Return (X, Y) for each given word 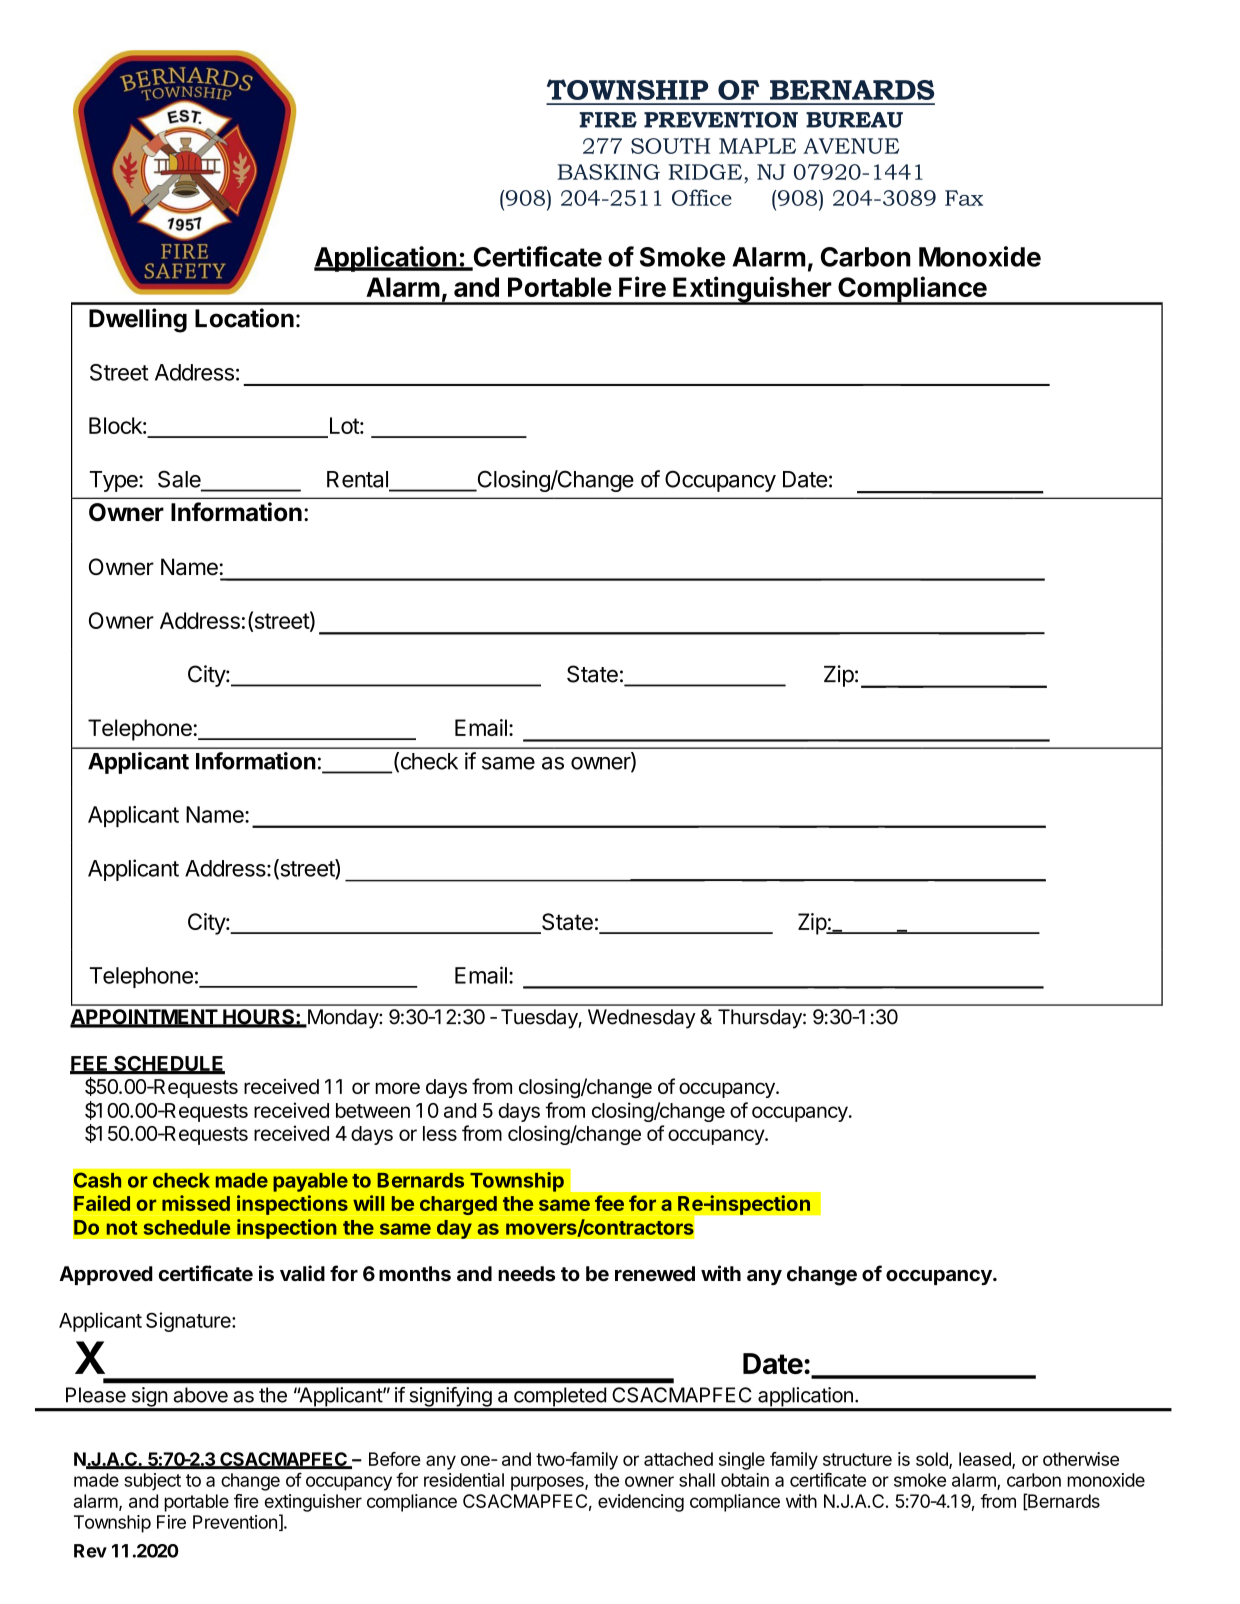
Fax (964, 198)
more (397, 1088)
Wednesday (642, 1019)
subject (152, 1482)
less (440, 1133)
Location (244, 318)
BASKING (609, 172)
